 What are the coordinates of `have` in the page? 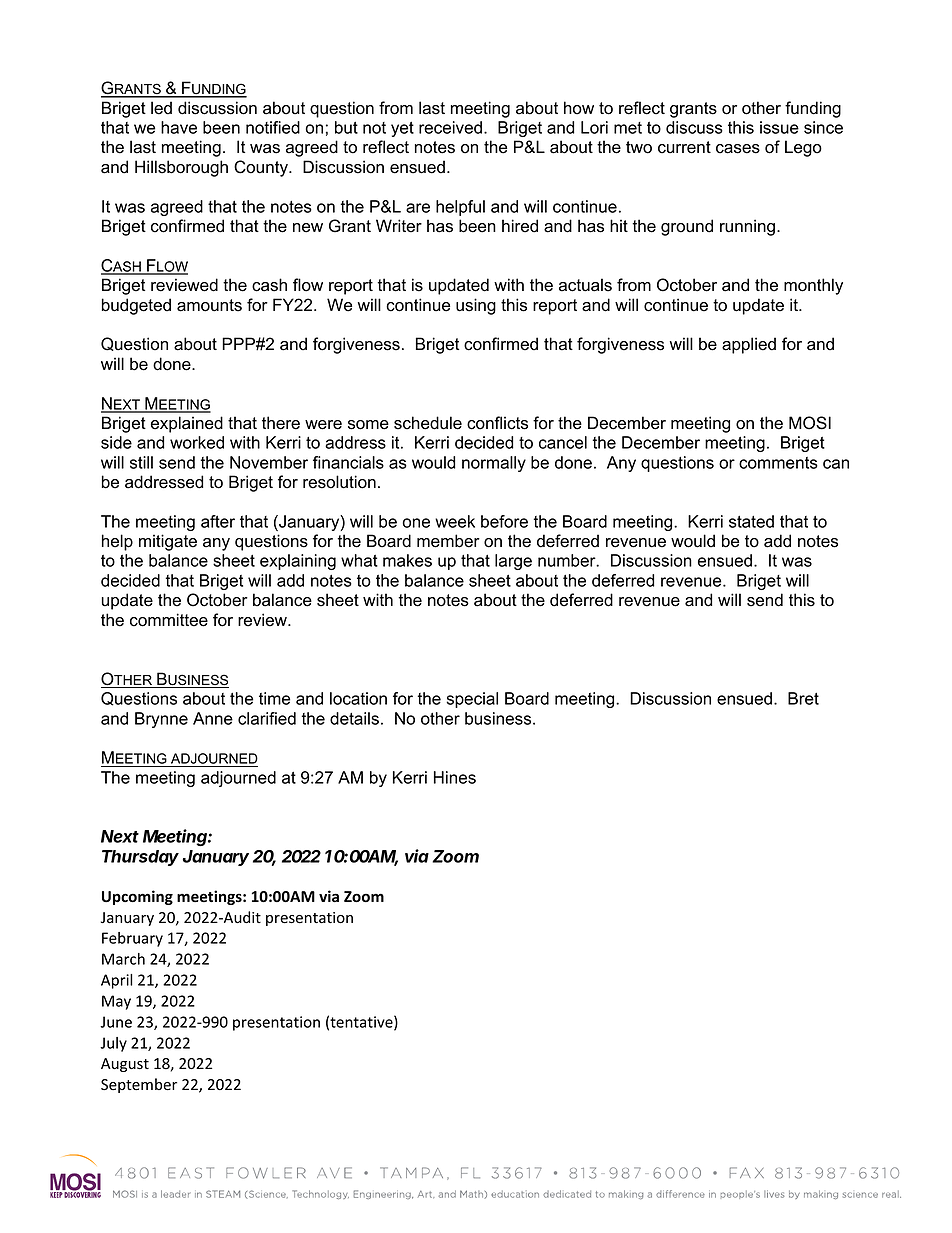 It's located at (179, 127).
